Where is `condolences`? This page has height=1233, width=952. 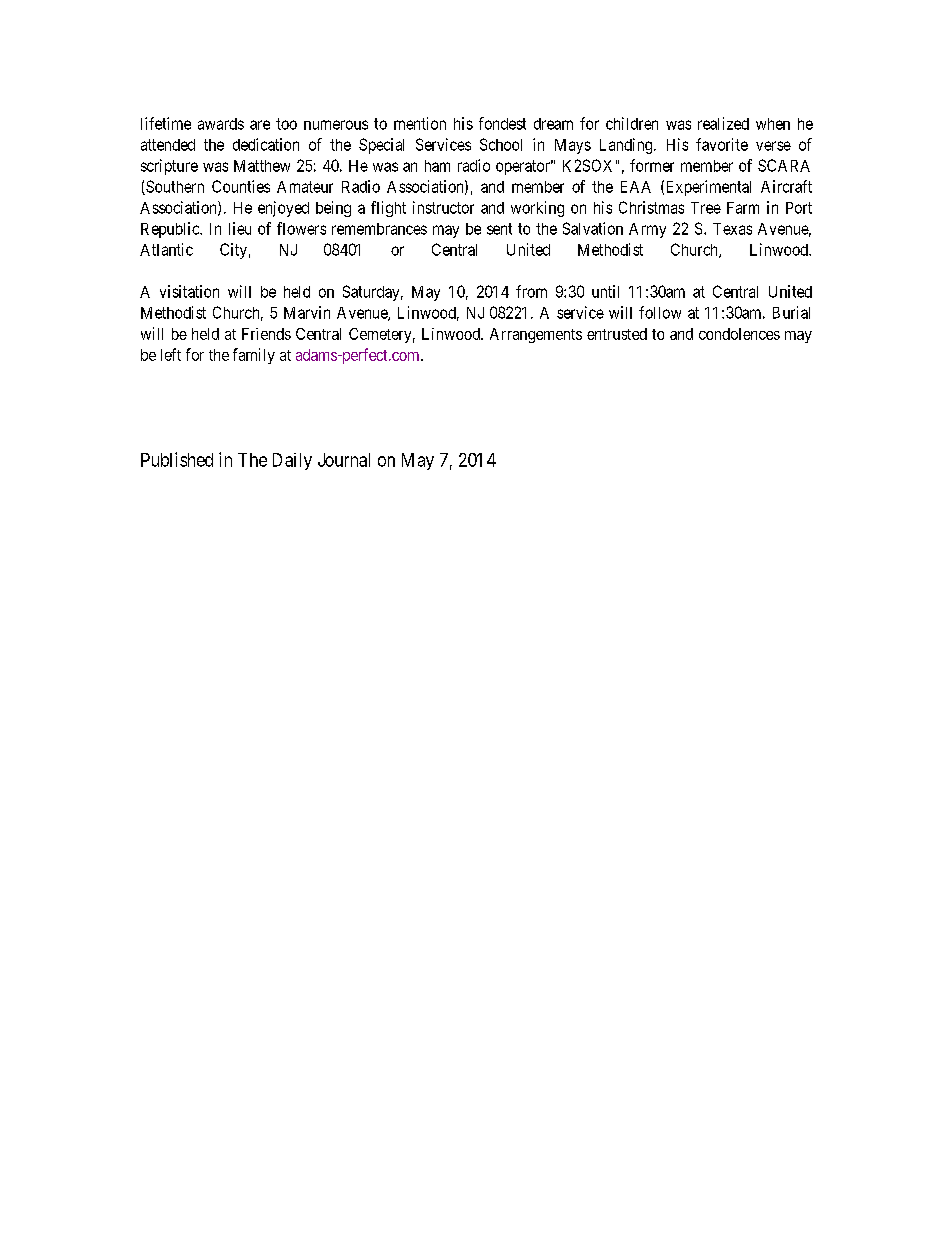
condolences is located at coordinates (739, 334).
